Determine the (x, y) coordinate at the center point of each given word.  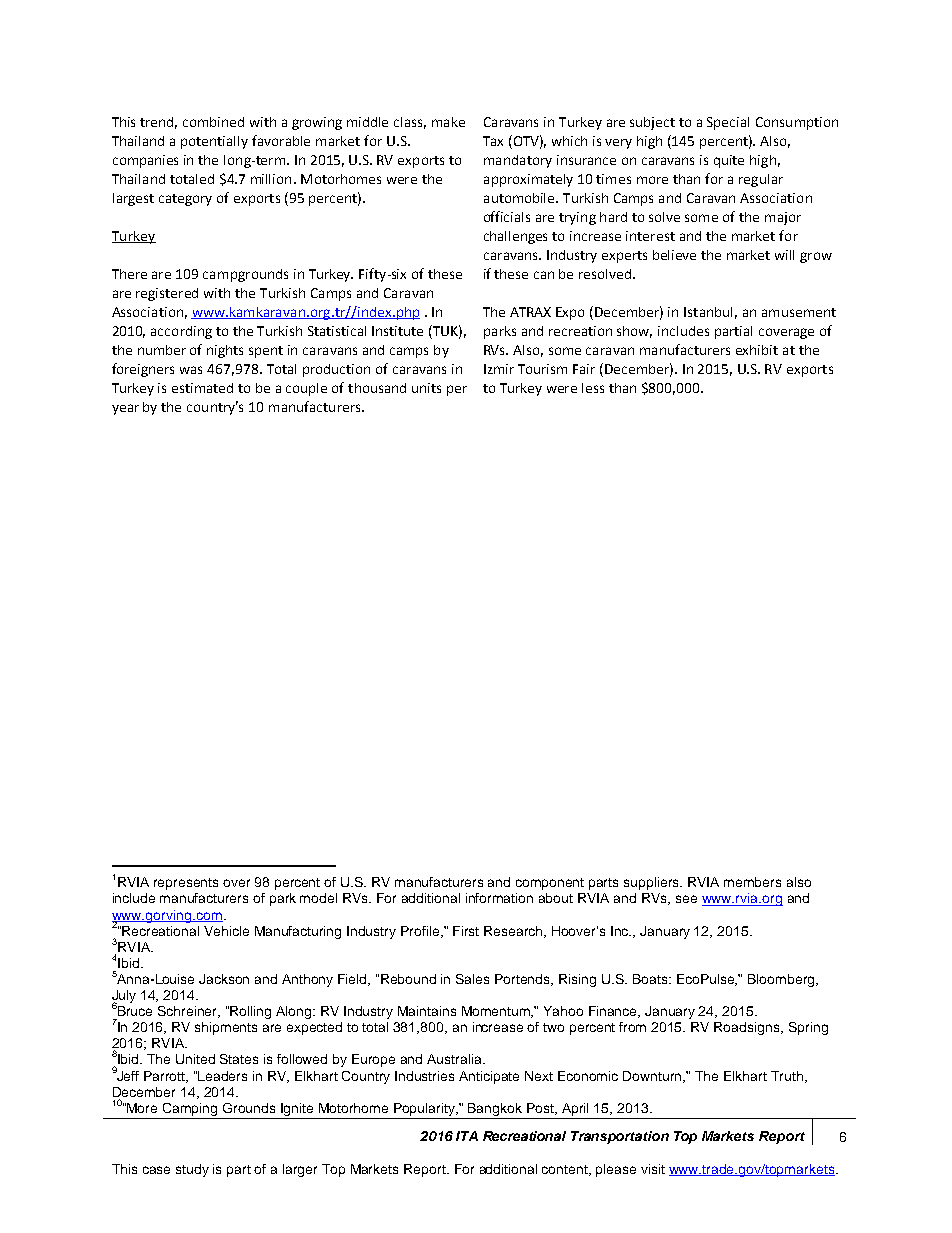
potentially (214, 142)
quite (729, 161)
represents (186, 884)
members (752, 882)
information (499, 898)
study (192, 1170)
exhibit (757, 350)
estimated (202, 388)
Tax (493, 141)
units (426, 388)
